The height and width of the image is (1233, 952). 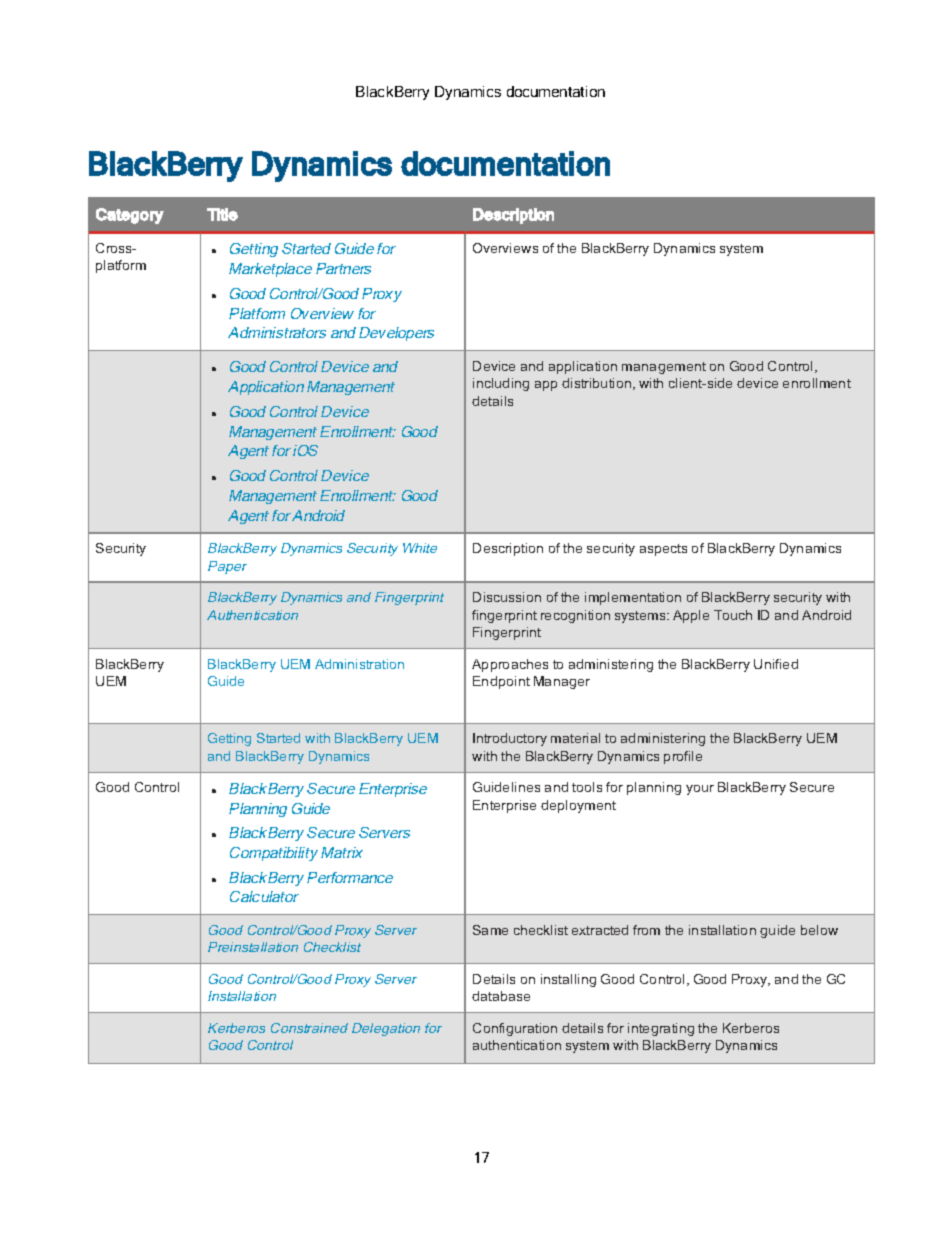 What do you see at coordinates (598, 384) in the image?
I see `distribution` at bounding box center [598, 384].
